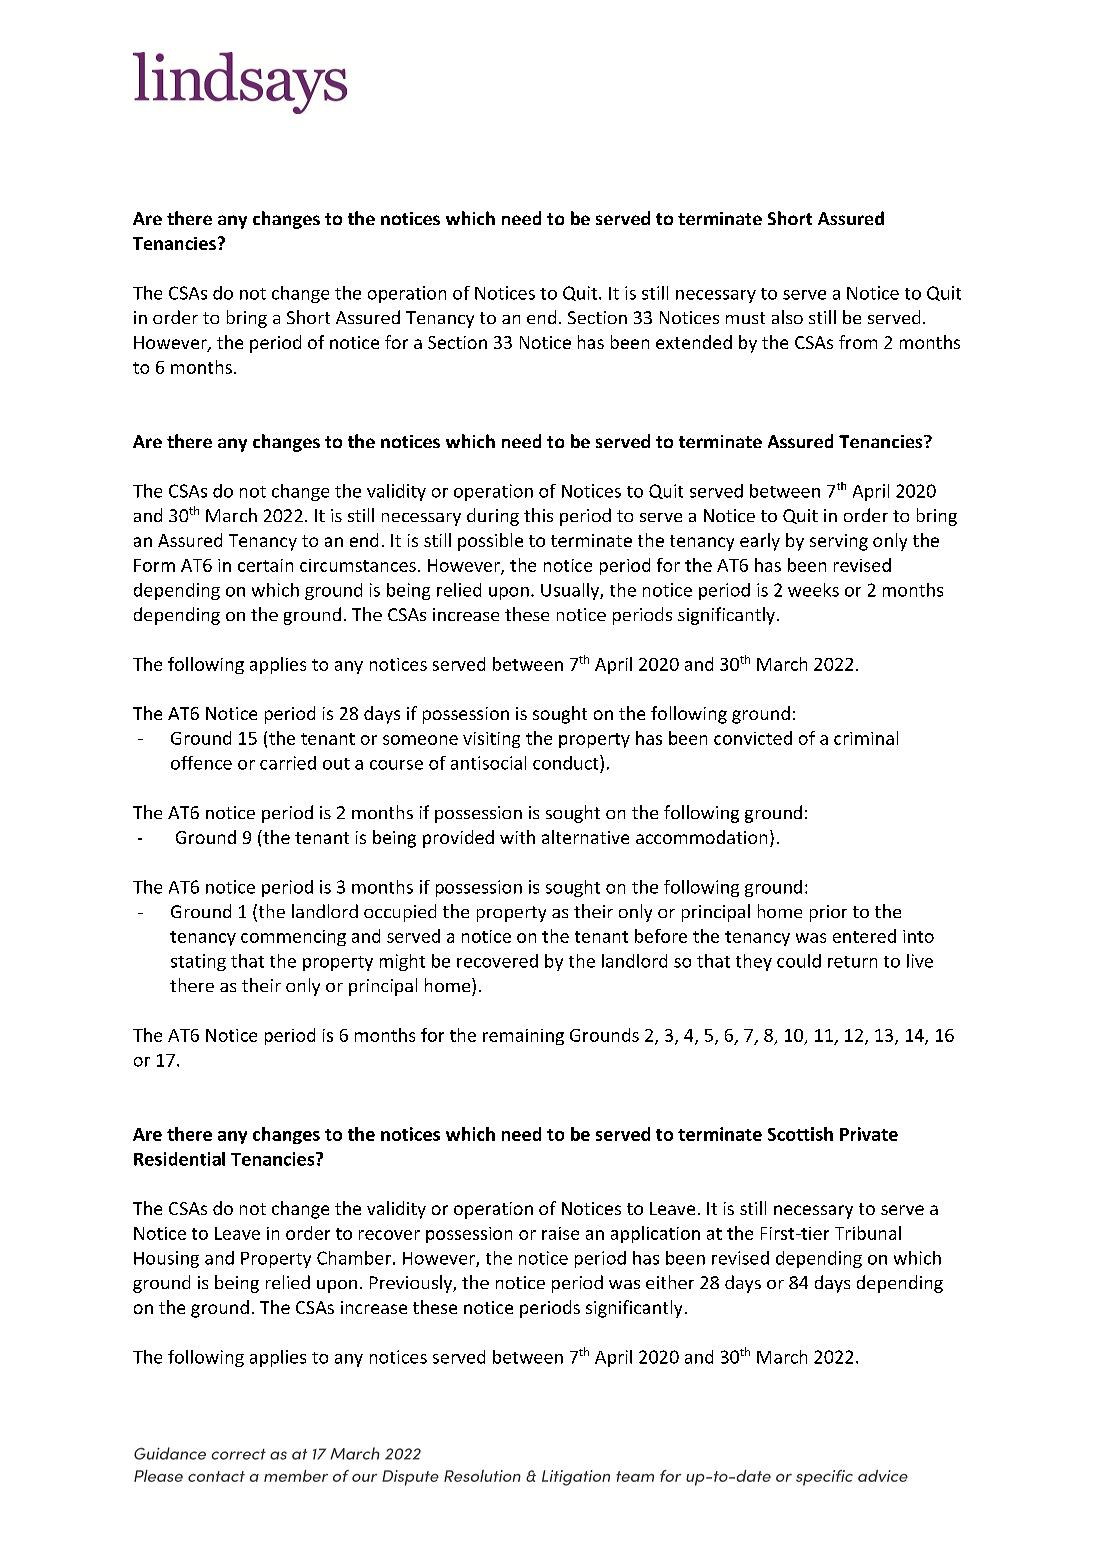  Describe the element at coordinates (166, 1259) in the document. I see `Housing` at that location.
